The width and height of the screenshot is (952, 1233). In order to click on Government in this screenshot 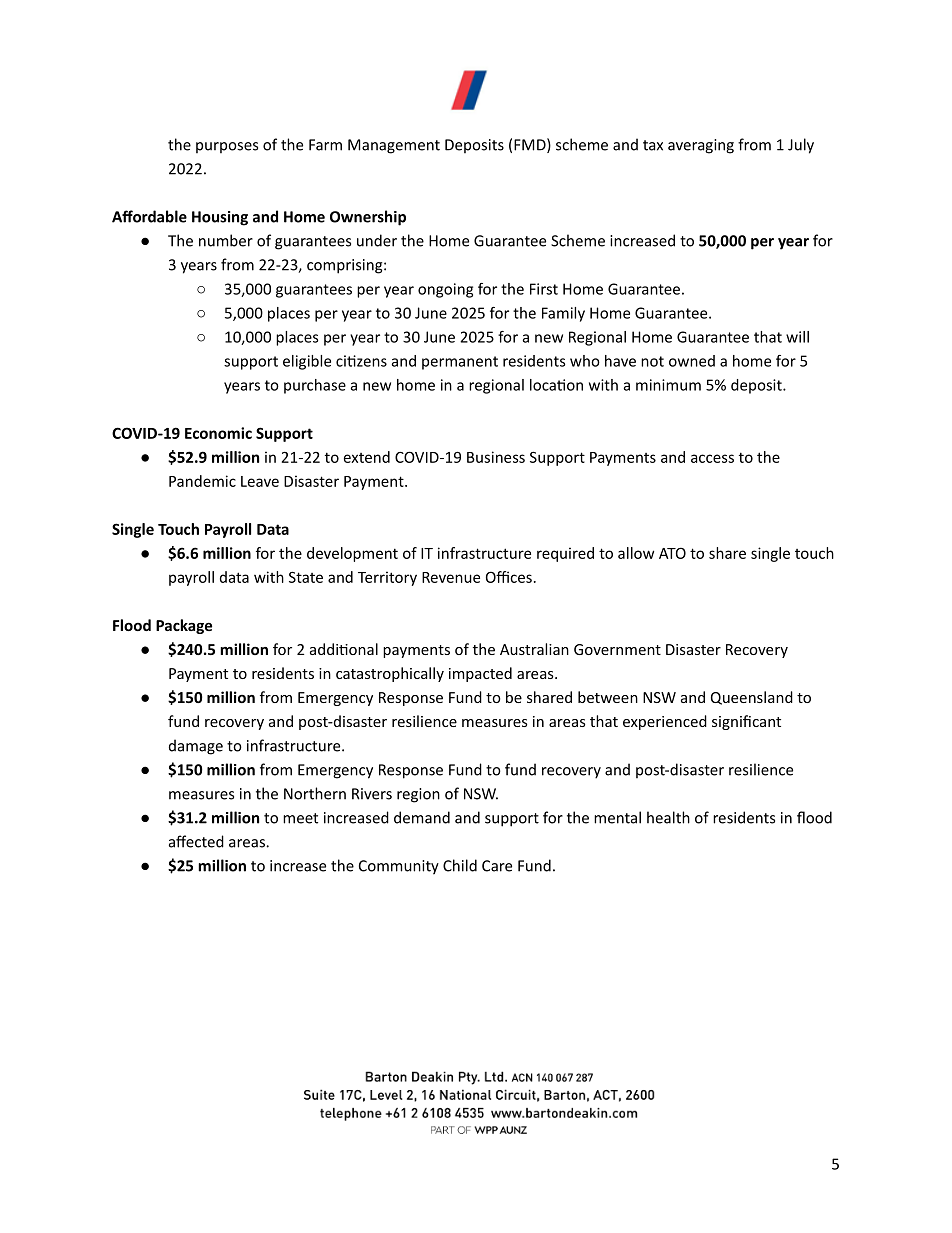, I will do `click(617, 649)`.
